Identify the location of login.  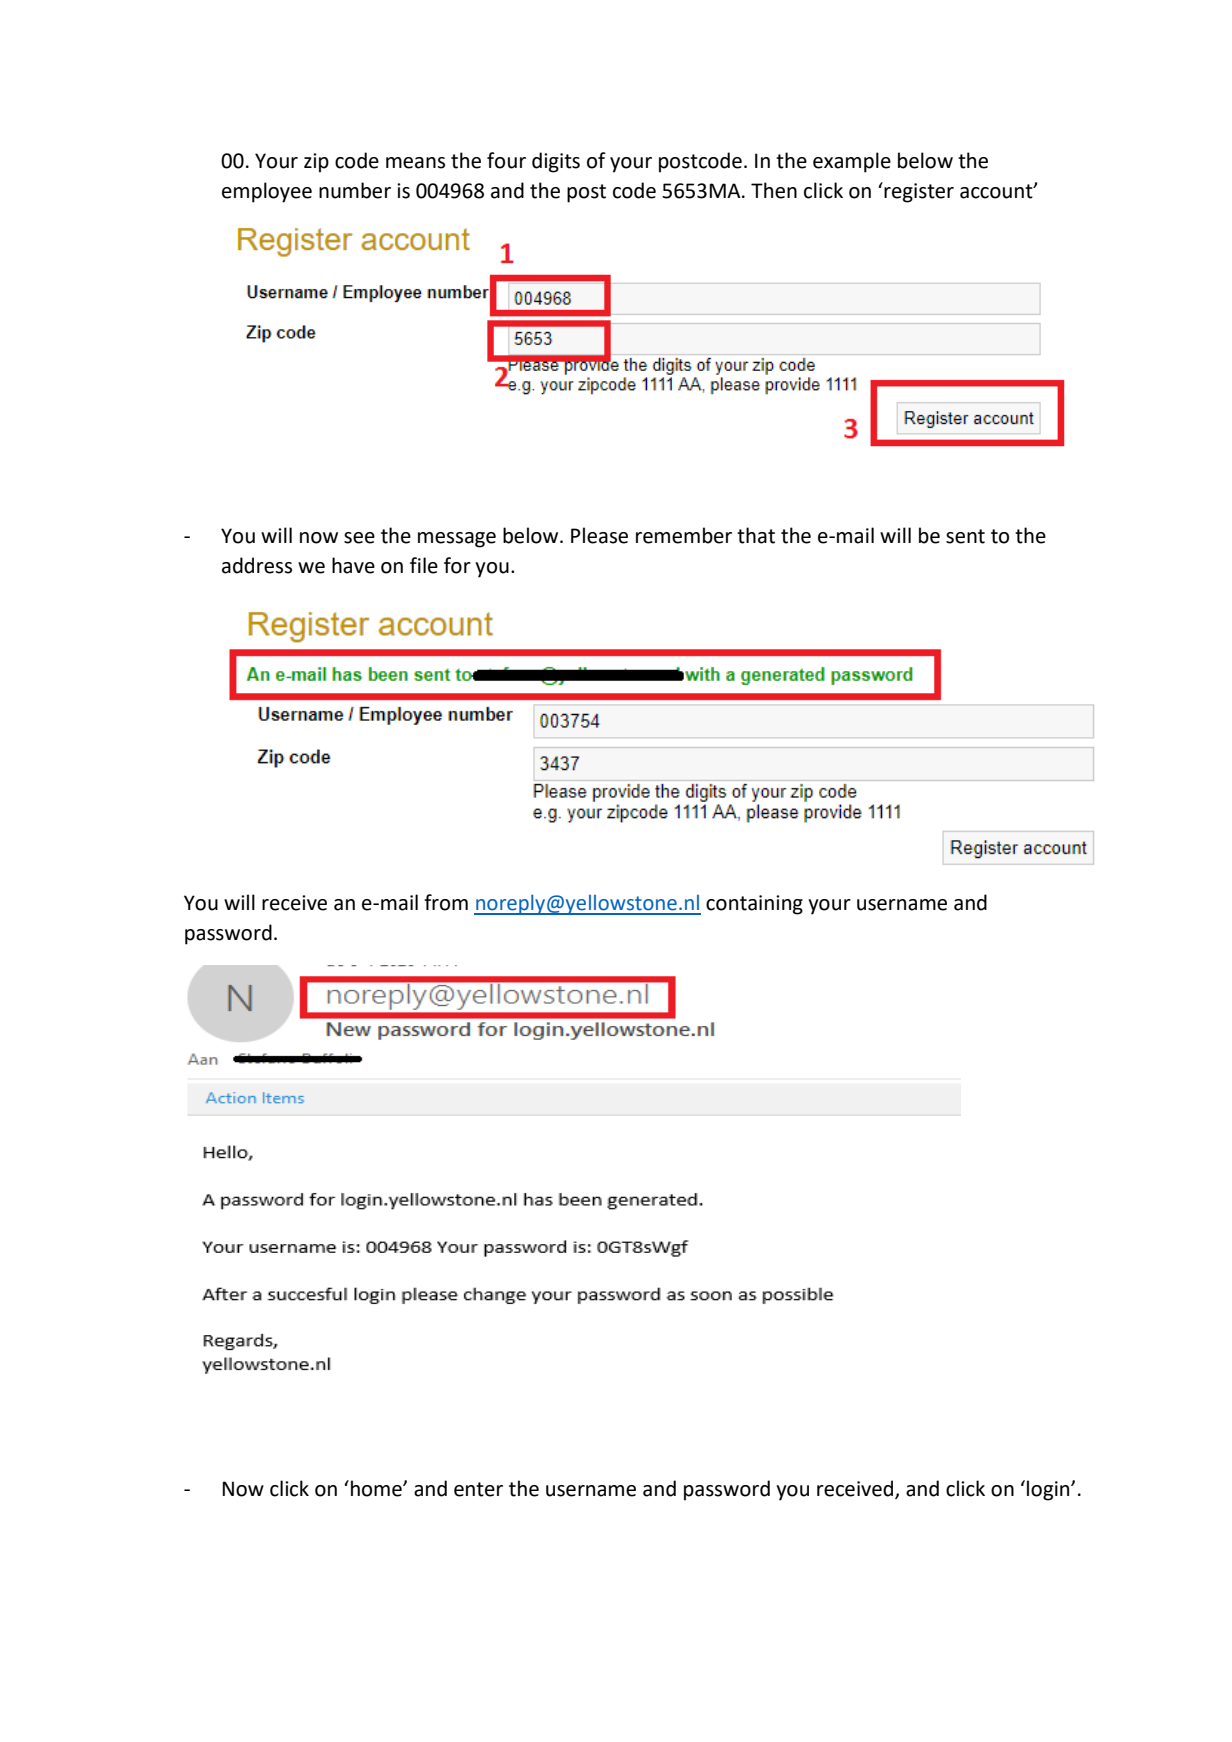
(1049, 1490).
